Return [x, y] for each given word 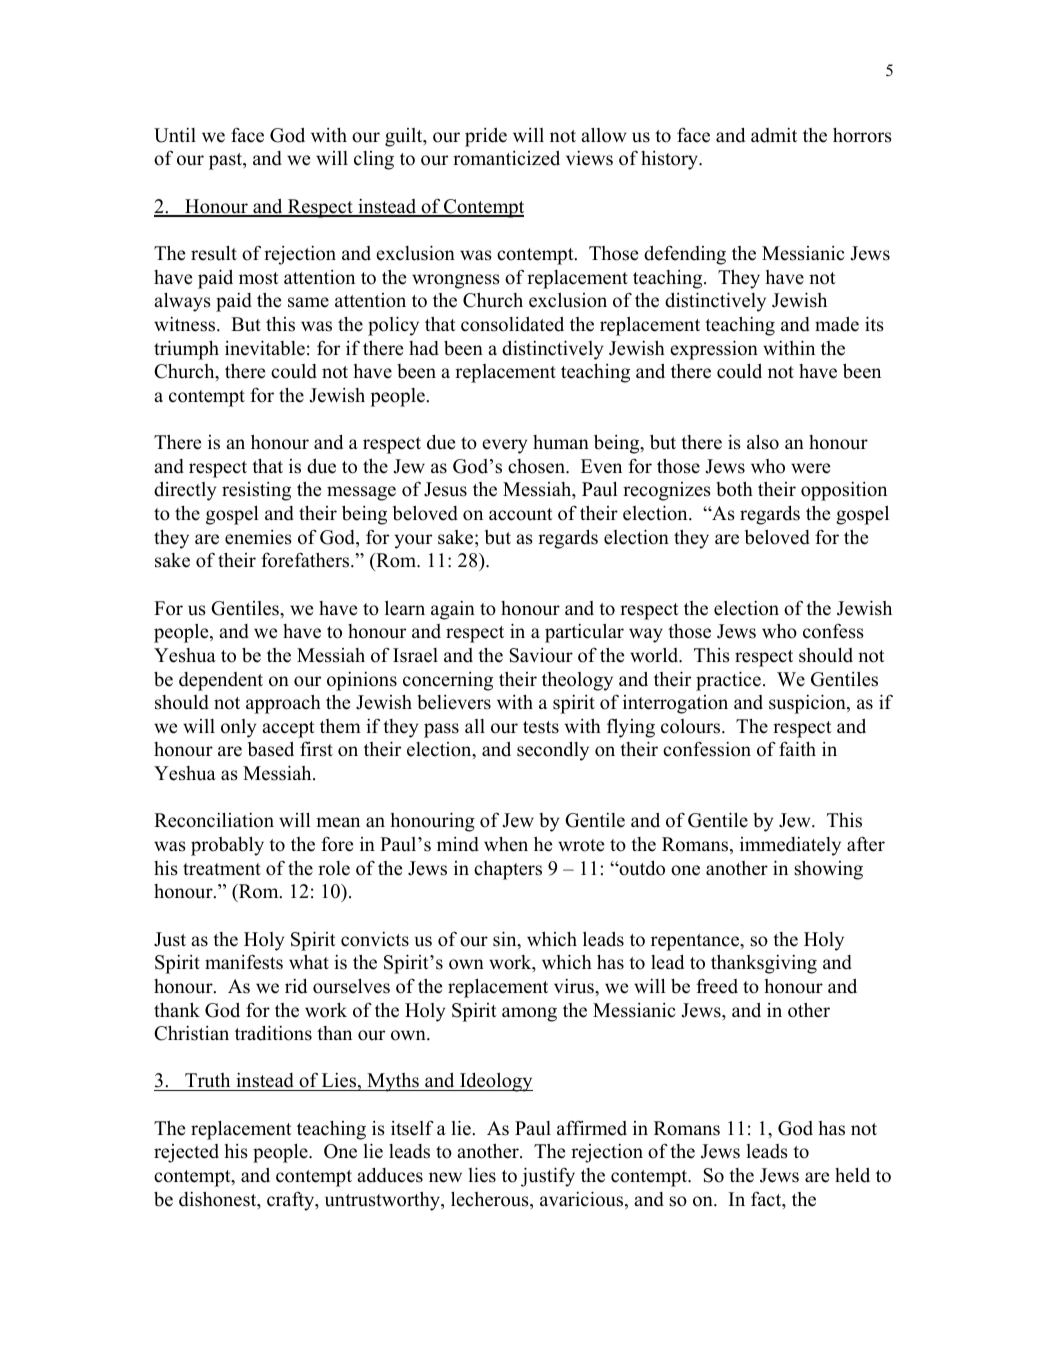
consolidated [512, 324]
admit [774, 135]
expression [714, 350]
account [521, 514]
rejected [186, 1153]
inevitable [265, 348]
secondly [553, 751]
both [734, 489]
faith [797, 748]
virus [575, 986]
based [271, 749]
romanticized [506, 158]
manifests [244, 962]
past [227, 161]
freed [717, 986]
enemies [258, 537]
